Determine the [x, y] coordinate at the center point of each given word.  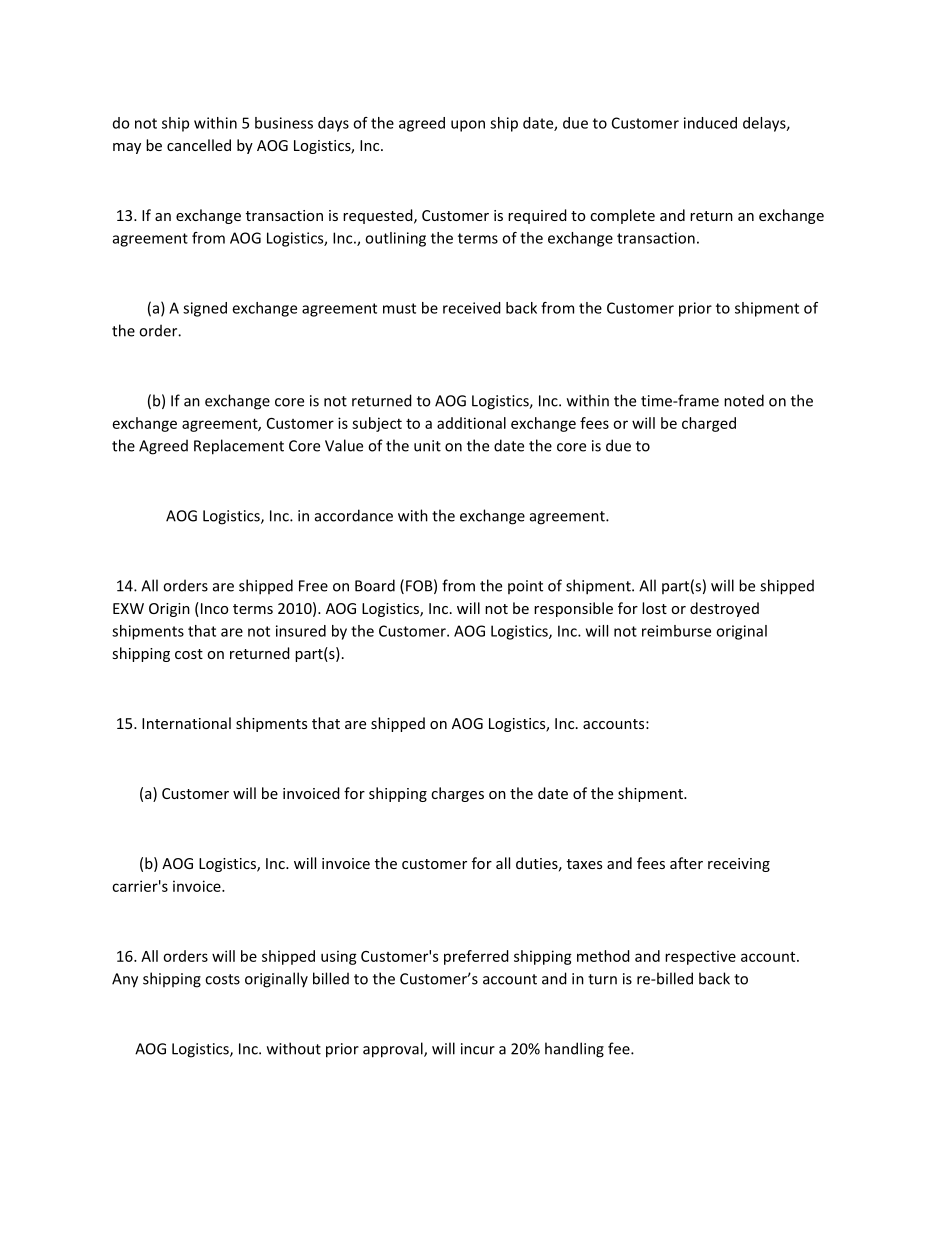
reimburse [676, 631]
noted [744, 400]
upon [468, 126]
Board [375, 585]
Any [125, 980]
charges [457, 794]
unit [427, 446]
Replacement [239, 447]
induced [710, 123]
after [686, 863]
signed [205, 309]
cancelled [199, 145]
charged [709, 424]
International [186, 723]
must [399, 308]
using [339, 957]
